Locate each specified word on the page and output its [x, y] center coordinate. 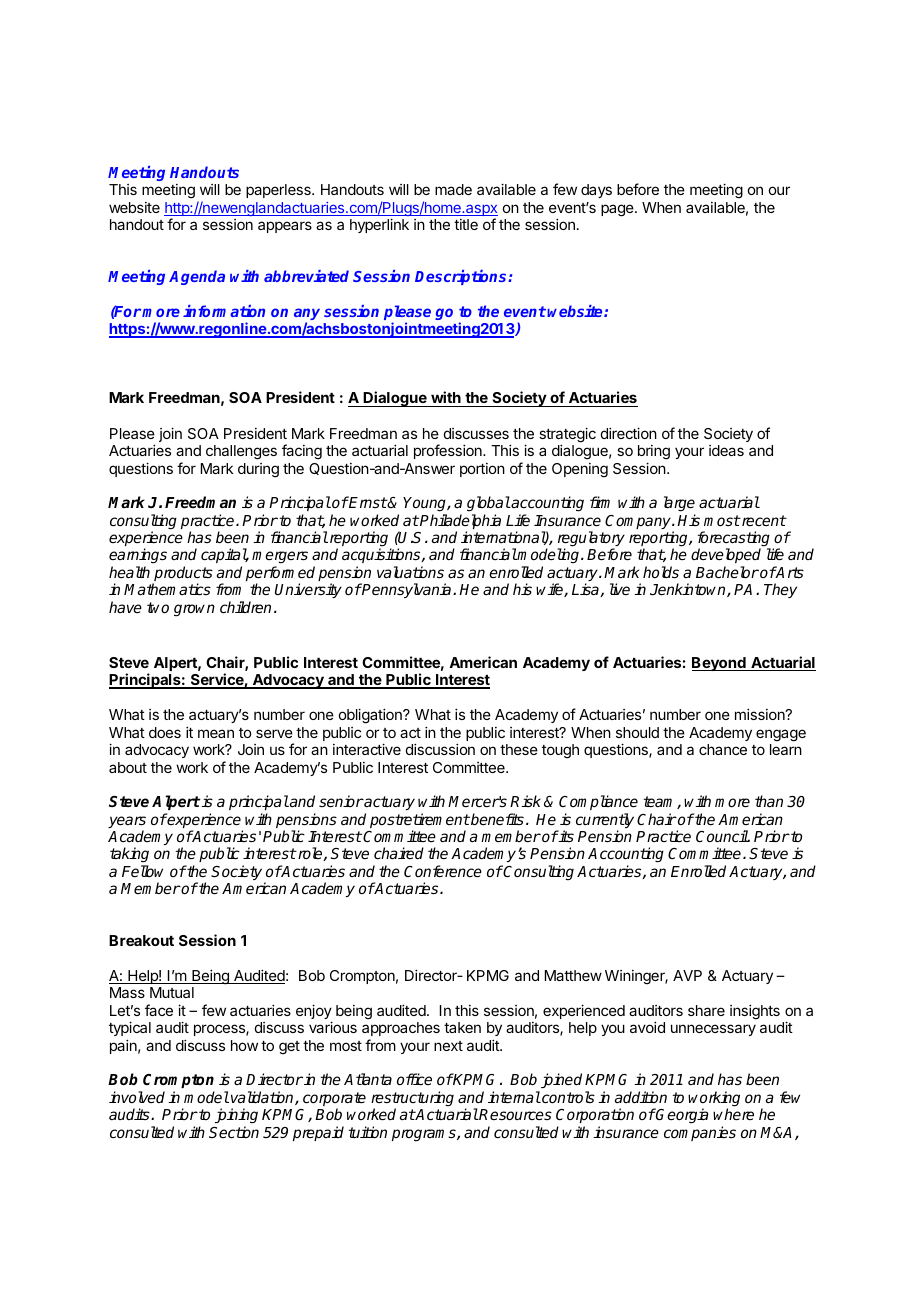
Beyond [720, 664]
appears [285, 227]
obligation [371, 716]
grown [194, 610]
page [618, 210]
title [466, 224]
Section [234, 1132]
